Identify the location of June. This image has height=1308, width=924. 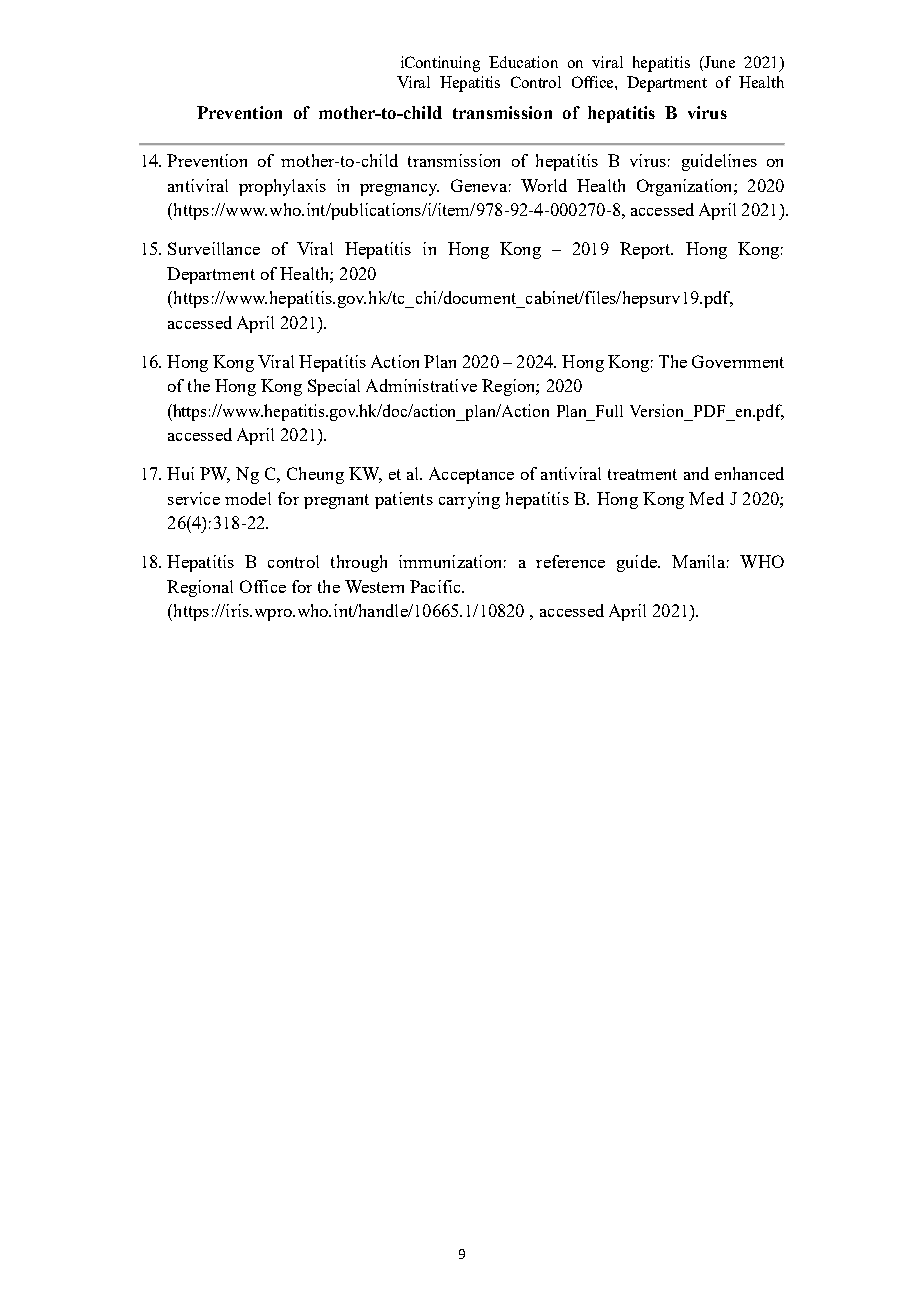
(719, 62).
